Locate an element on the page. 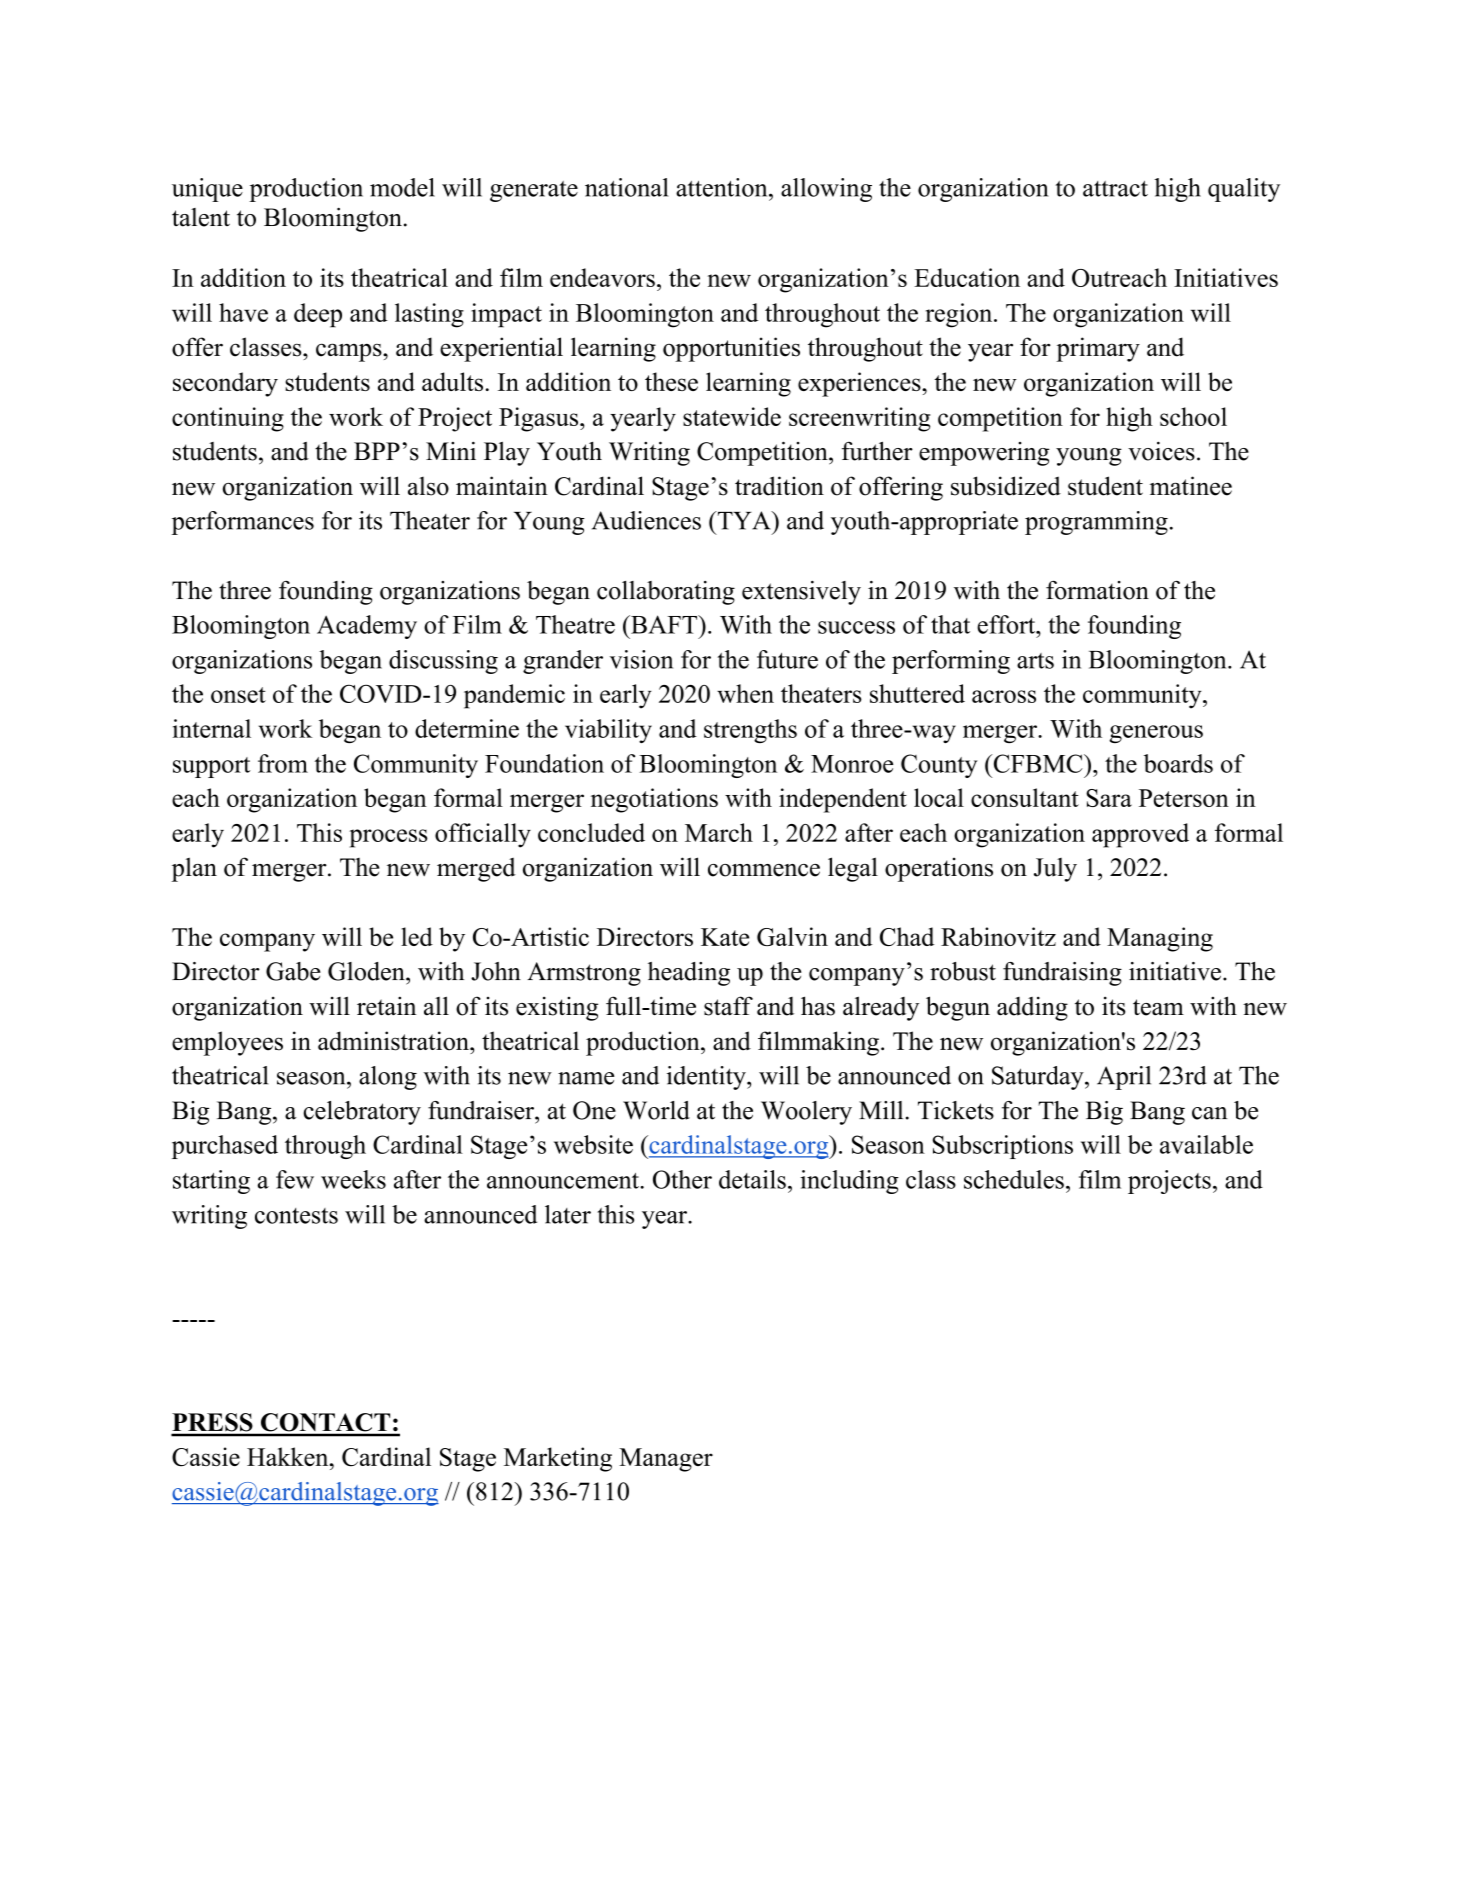 The height and width of the page is (1888, 1459). attention is located at coordinates (723, 187).
